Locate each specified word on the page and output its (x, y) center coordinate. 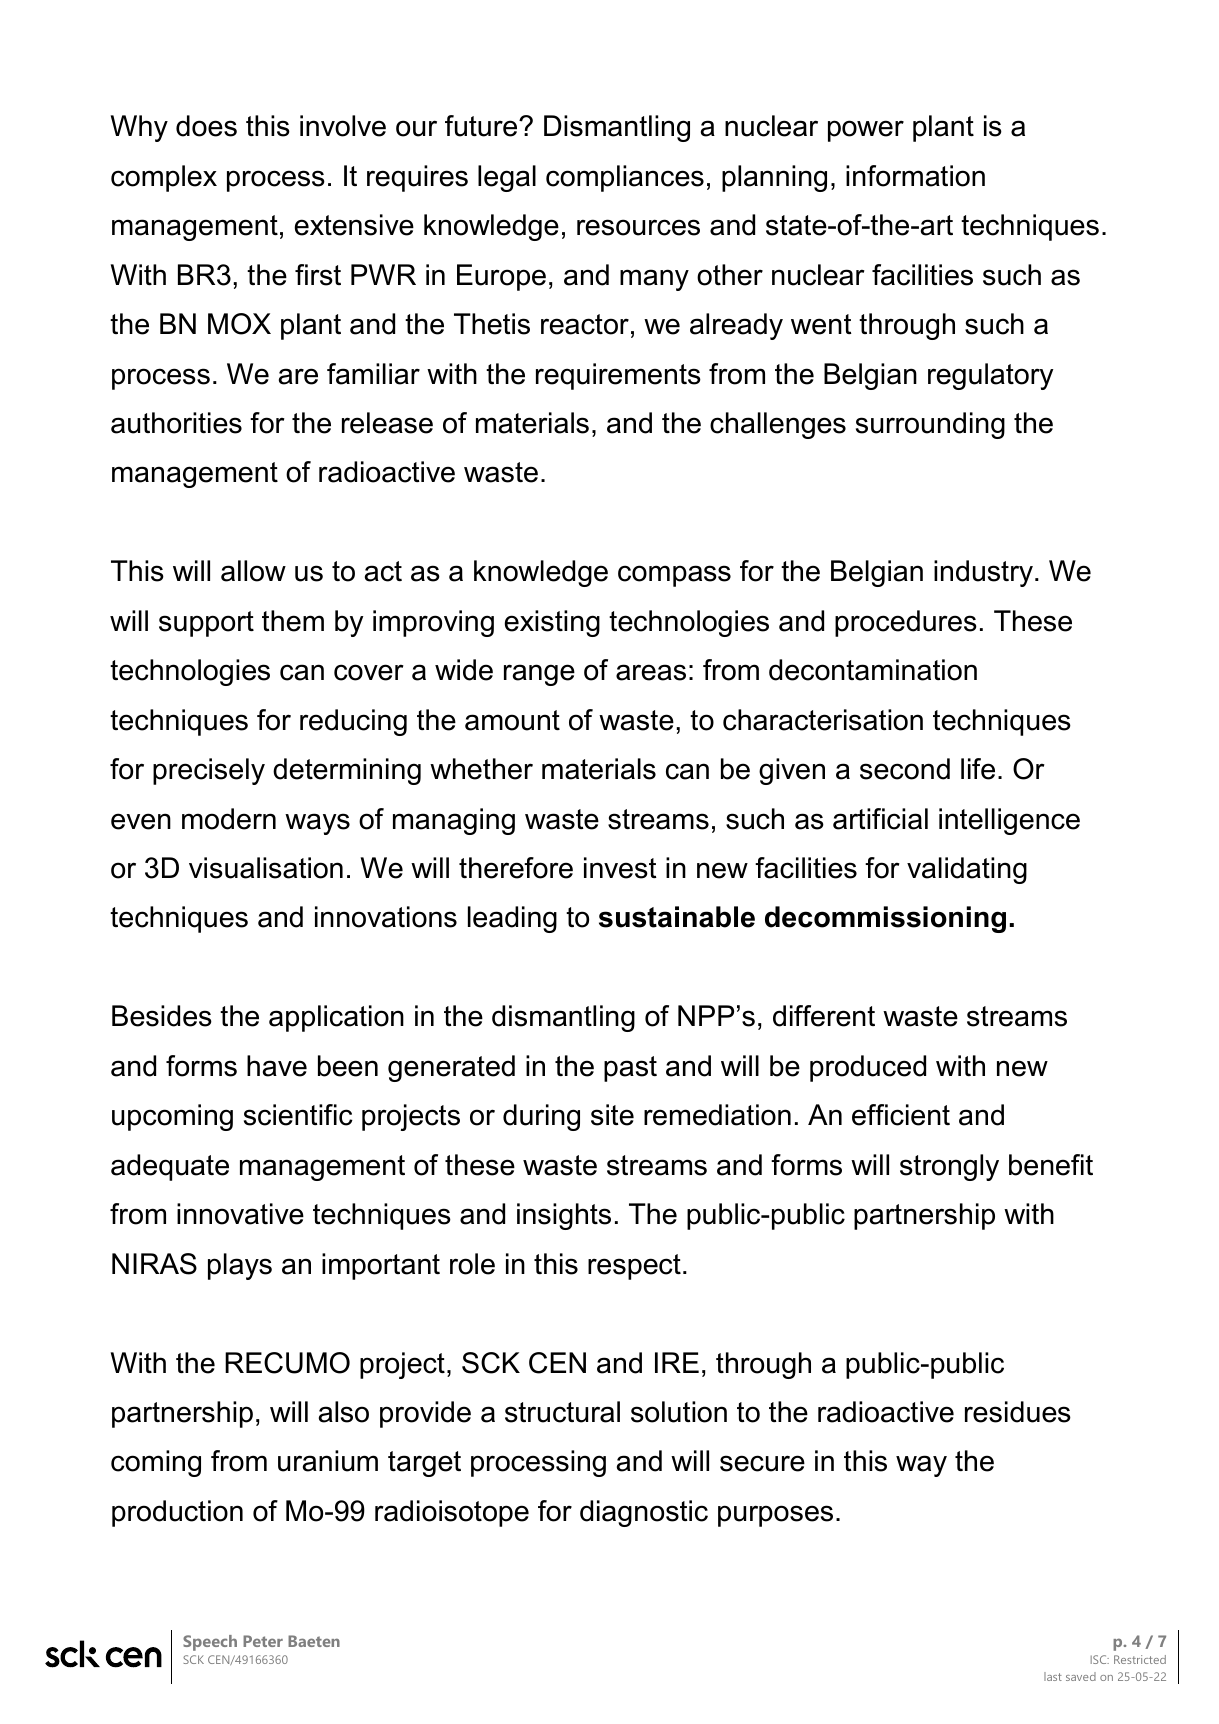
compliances (625, 178)
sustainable (677, 917)
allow (253, 571)
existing (552, 623)
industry (985, 573)
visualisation (266, 868)
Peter (263, 1641)
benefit (1051, 1165)
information (915, 176)
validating (967, 870)
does (206, 126)
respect (634, 1267)
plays (240, 1266)
